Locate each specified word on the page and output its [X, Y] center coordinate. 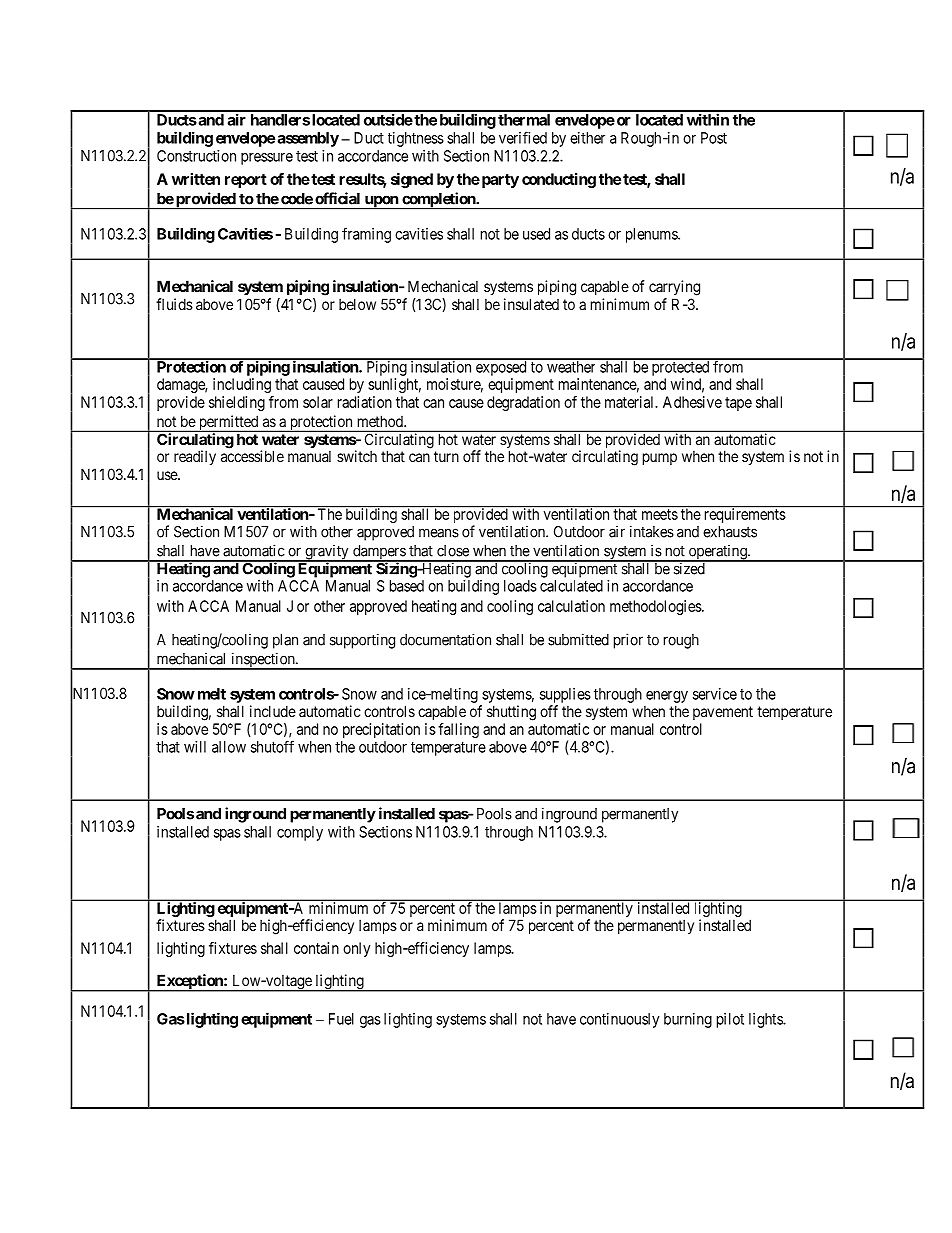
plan [285, 641]
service [715, 694]
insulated [531, 304]
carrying [674, 288]
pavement [723, 713]
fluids [174, 304]
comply [300, 833]
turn [446, 456]
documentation [445, 639]
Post [714, 138]
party [499, 181]
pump [660, 459]
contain [316, 948]
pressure [267, 159]
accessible [252, 456]
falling [458, 730]
